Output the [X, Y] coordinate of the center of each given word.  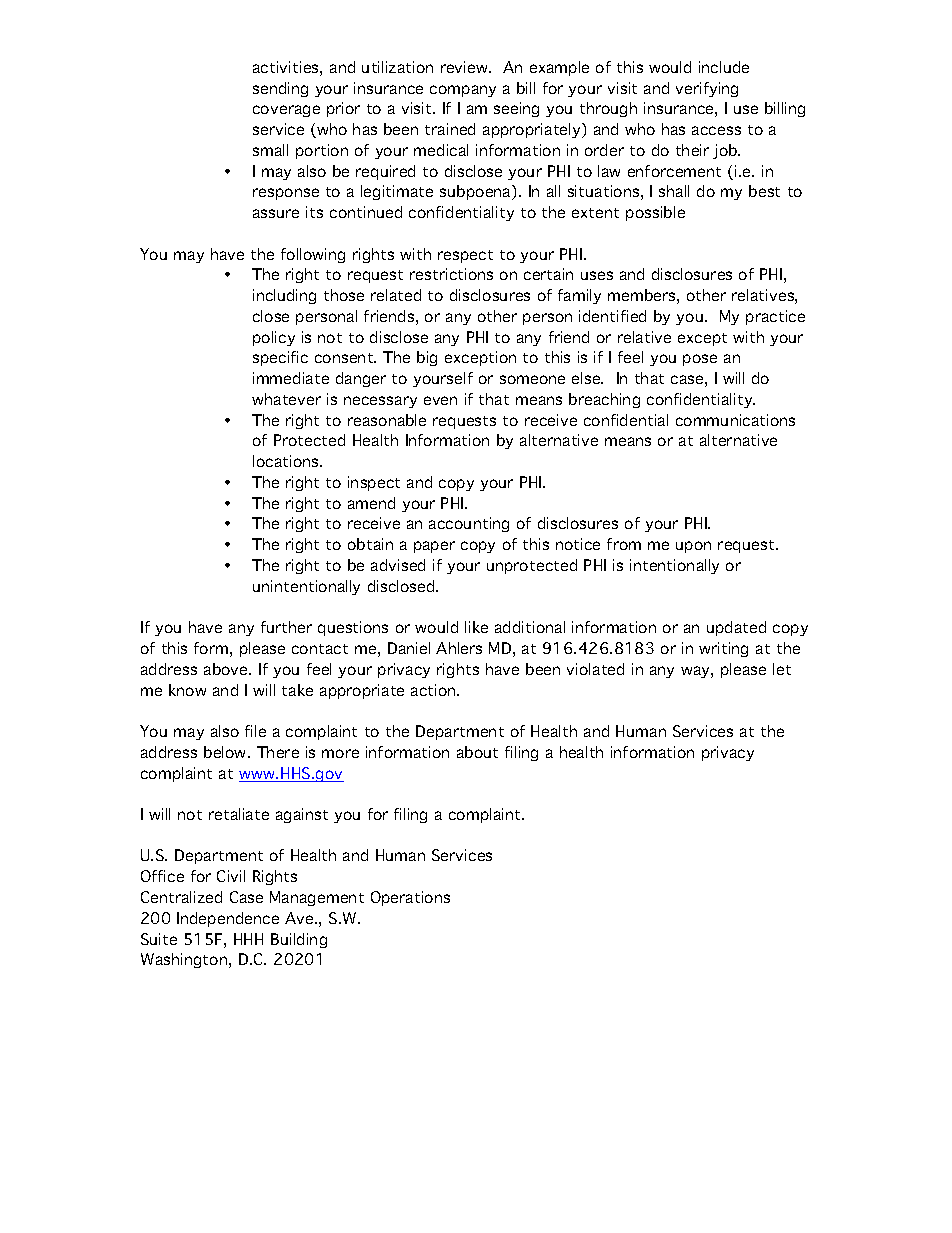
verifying [707, 89]
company [463, 91]
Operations [410, 898]
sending [280, 89]
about [477, 752]
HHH [248, 939]
